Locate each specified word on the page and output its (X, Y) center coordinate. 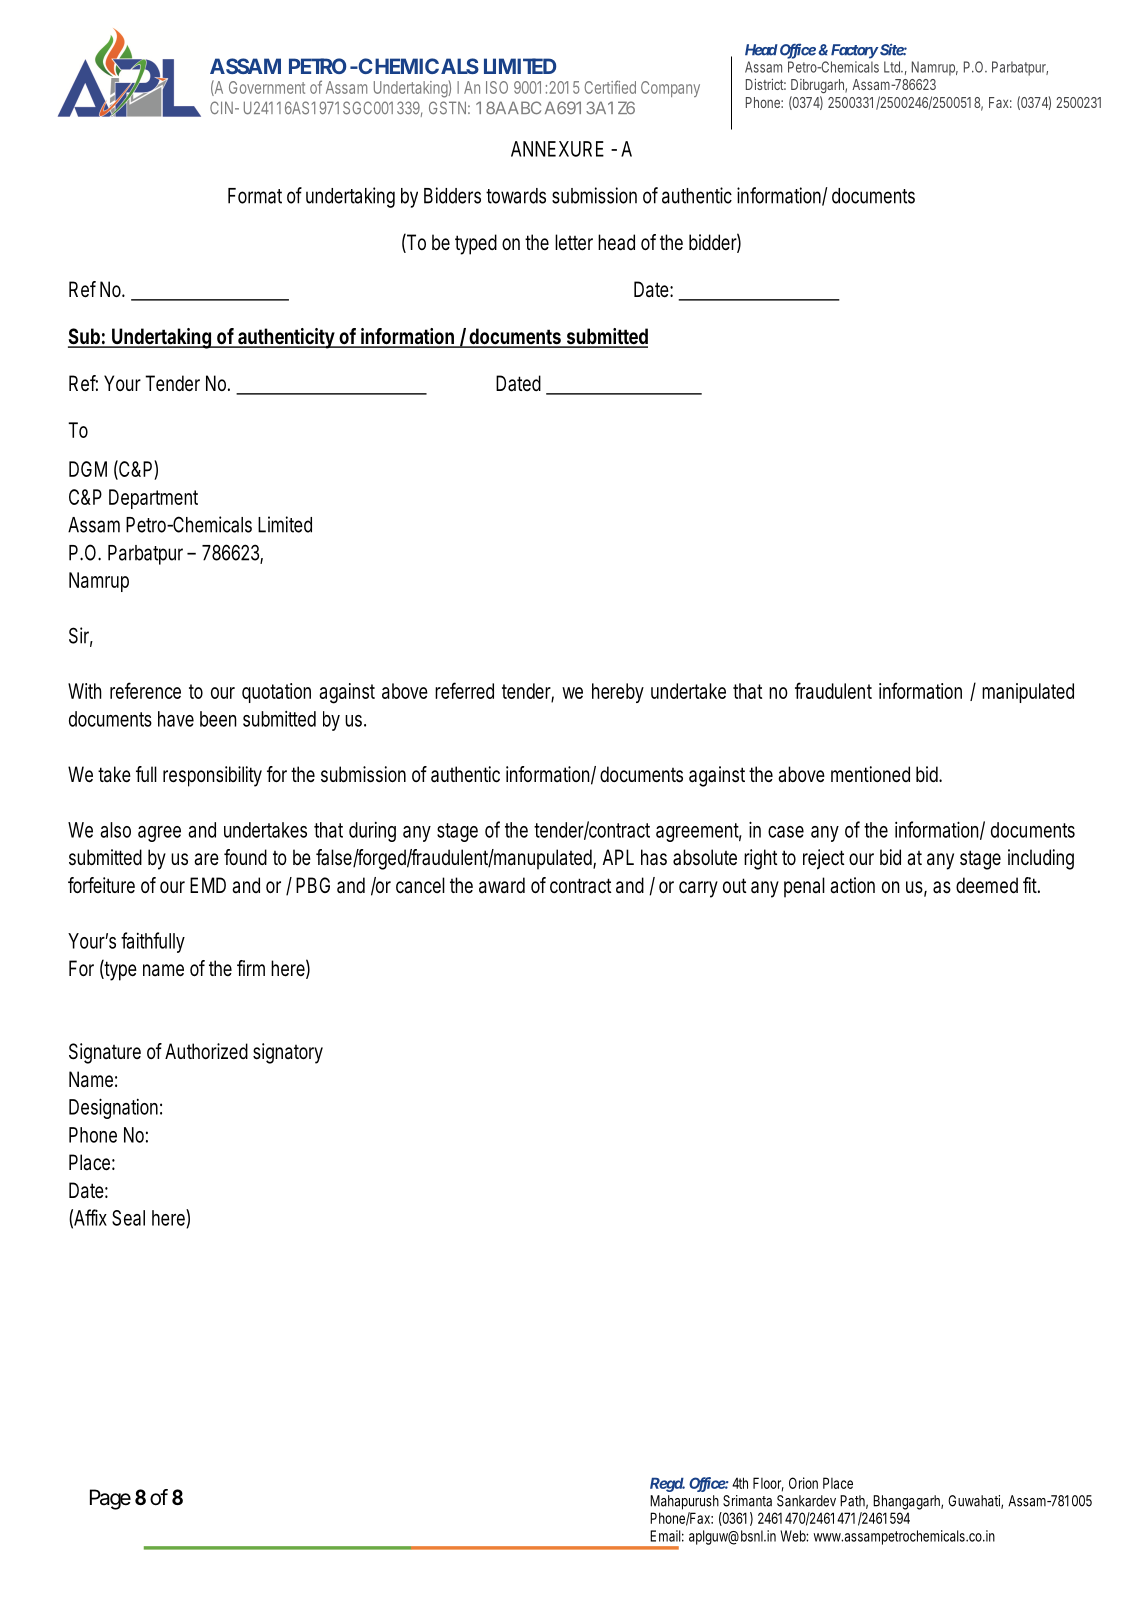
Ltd (893, 67)
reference (145, 690)
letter (574, 242)
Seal (128, 1218)
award (502, 885)
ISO (497, 87)
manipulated (1028, 693)
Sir (81, 636)
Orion (803, 1483)
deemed (987, 885)
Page (110, 1499)
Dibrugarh (819, 86)
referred (464, 690)
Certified (610, 87)
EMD (208, 885)
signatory (288, 1053)
